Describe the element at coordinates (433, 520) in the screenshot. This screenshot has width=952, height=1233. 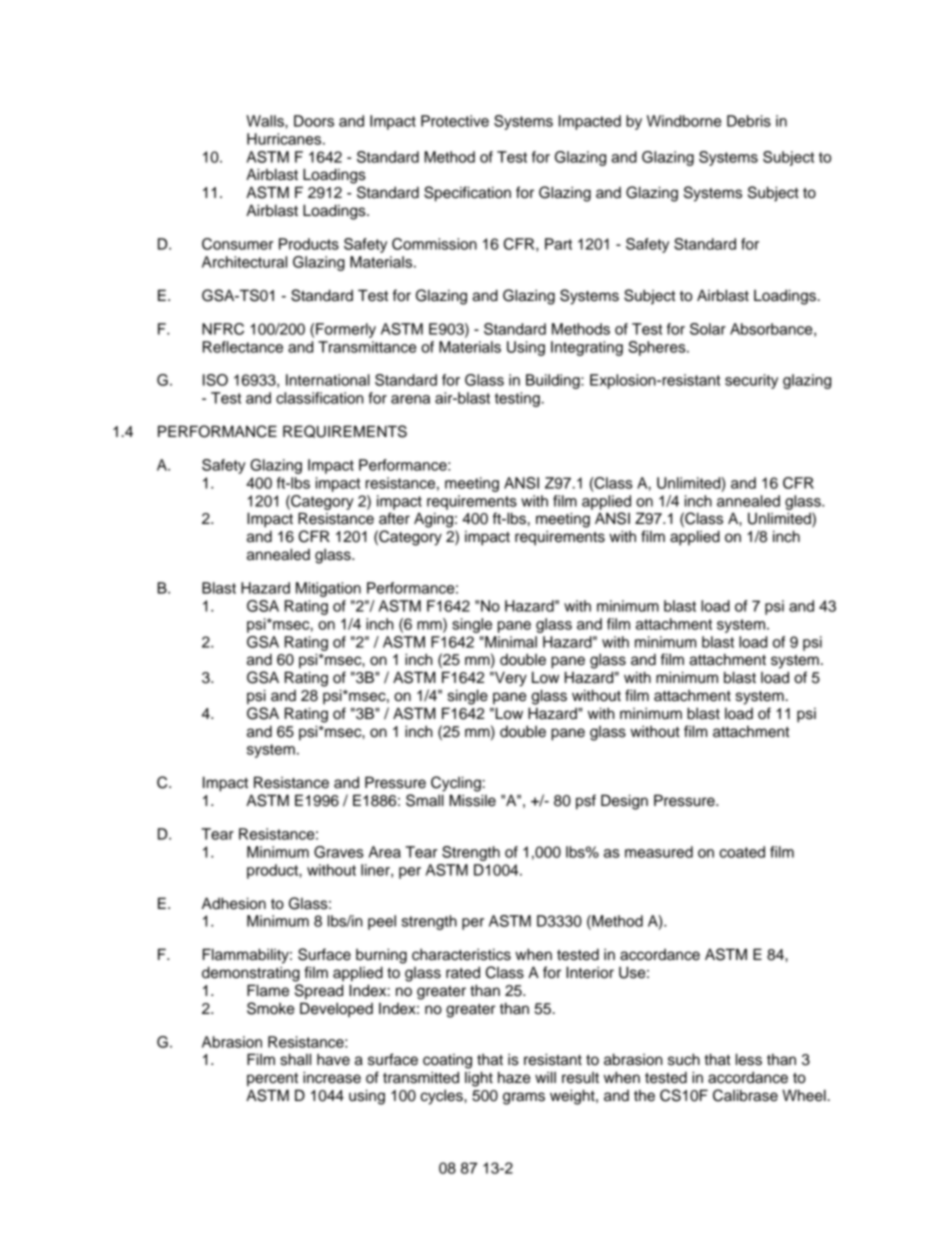
I see `Aging` at that location.
